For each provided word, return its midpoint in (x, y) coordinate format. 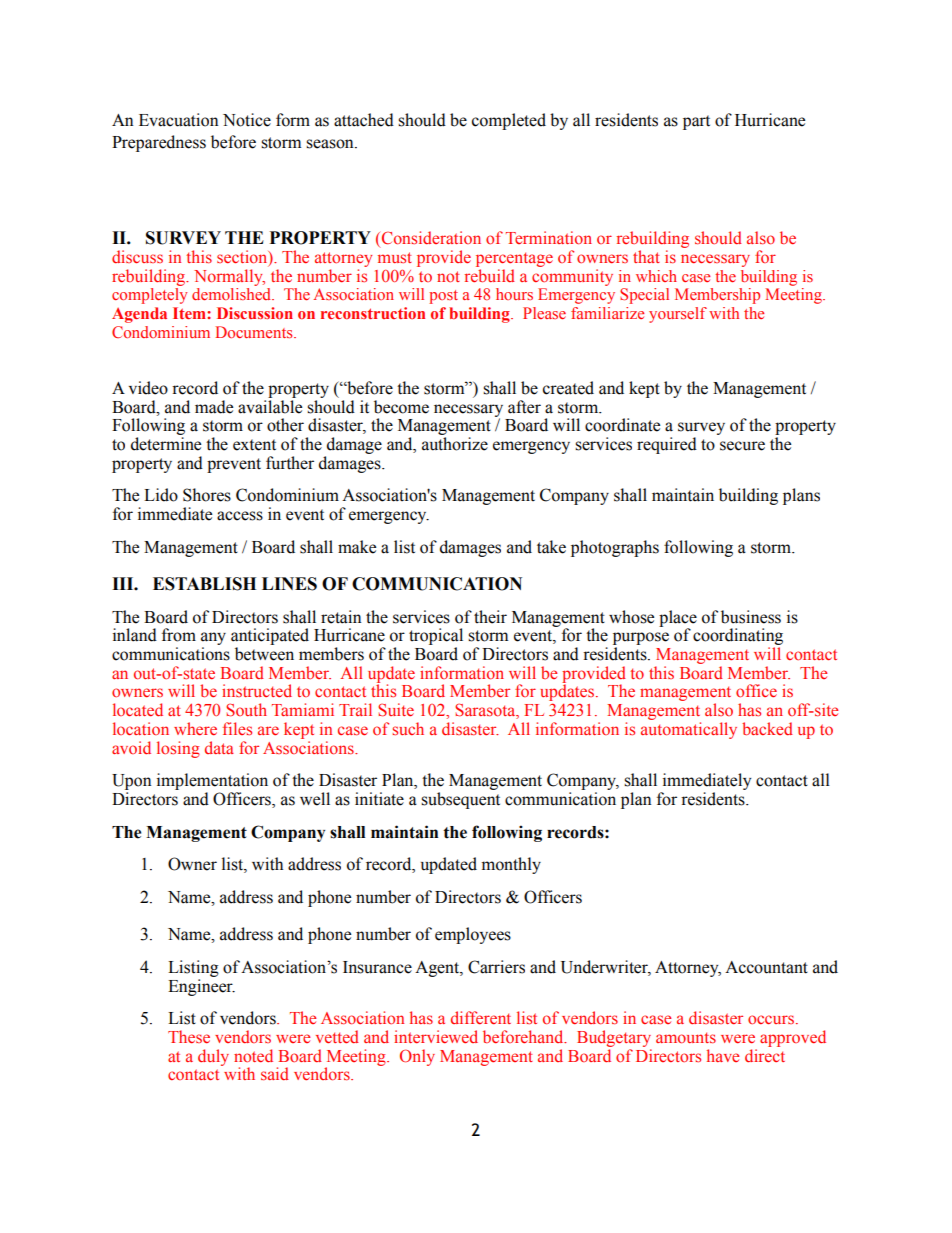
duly (213, 1057)
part (696, 122)
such (408, 728)
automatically (689, 730)
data (219, 747)
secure (742, 446)
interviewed (436, 1036)
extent (254, 445)
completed (509, 121)
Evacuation (178, 120)
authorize (455, 444)
